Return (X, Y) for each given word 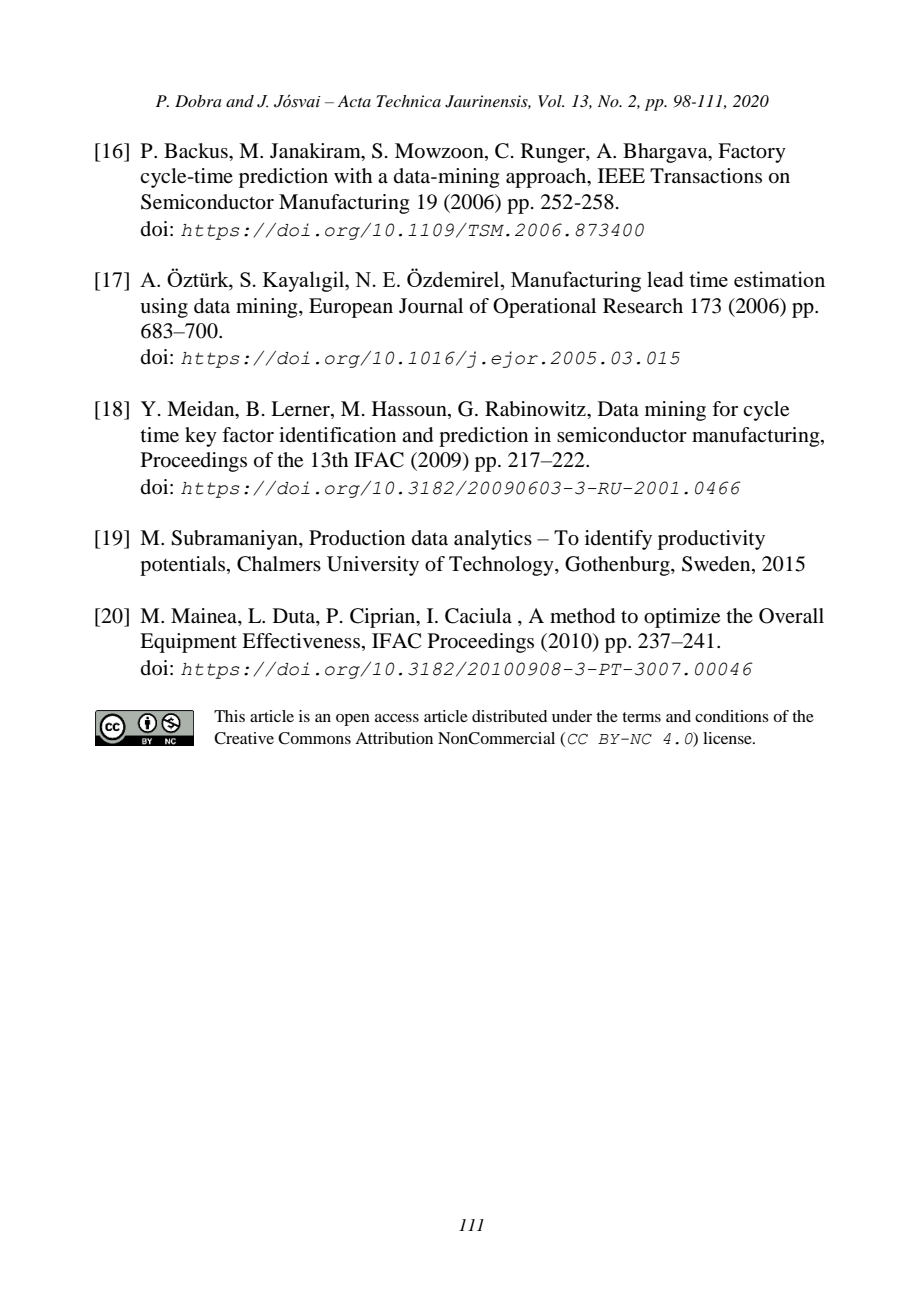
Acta (354, 101)
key (201, 437)
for (725, 409)
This (229, 716)
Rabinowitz (536, 409)
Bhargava (666, 153)
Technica (408, 101)
